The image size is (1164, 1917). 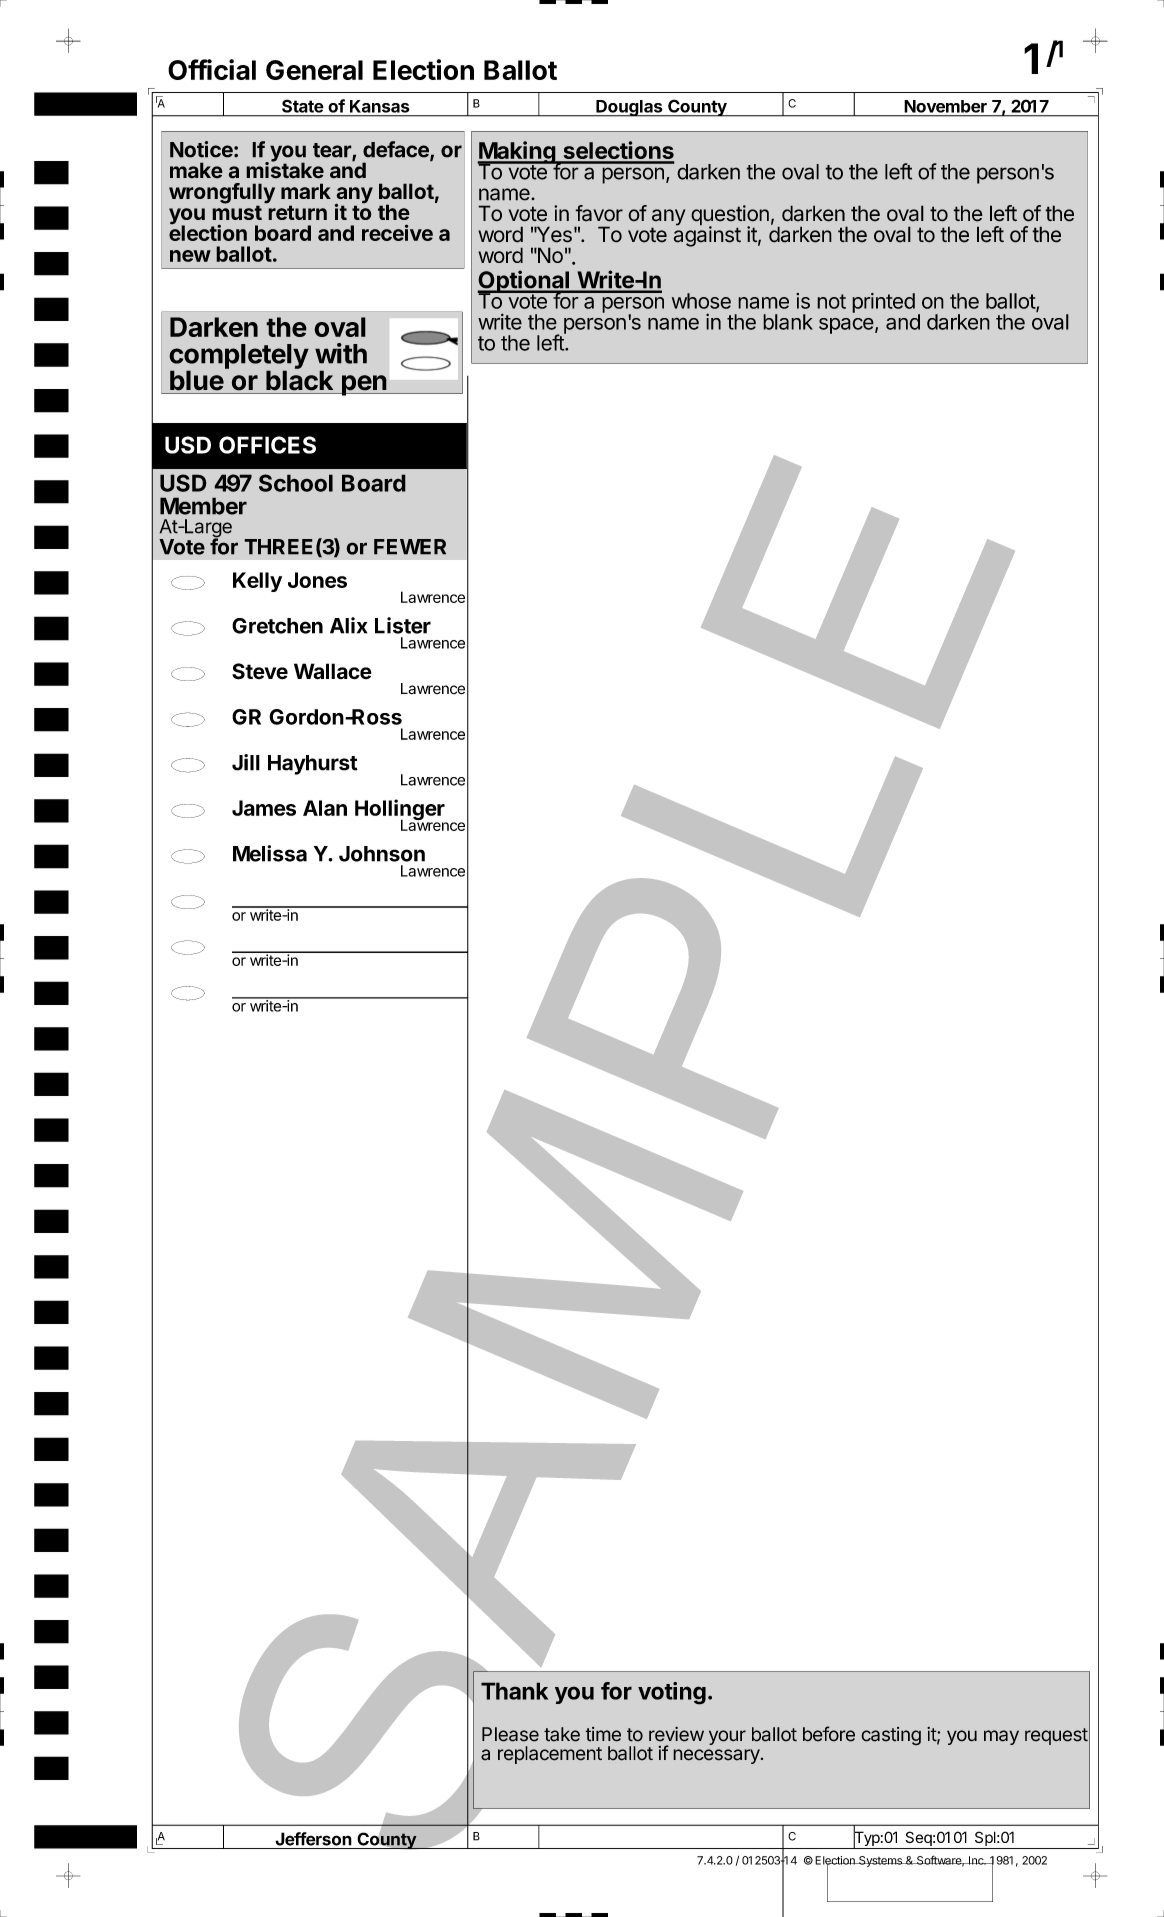 I want to click on Thank, so click(x=514, y=1691).
